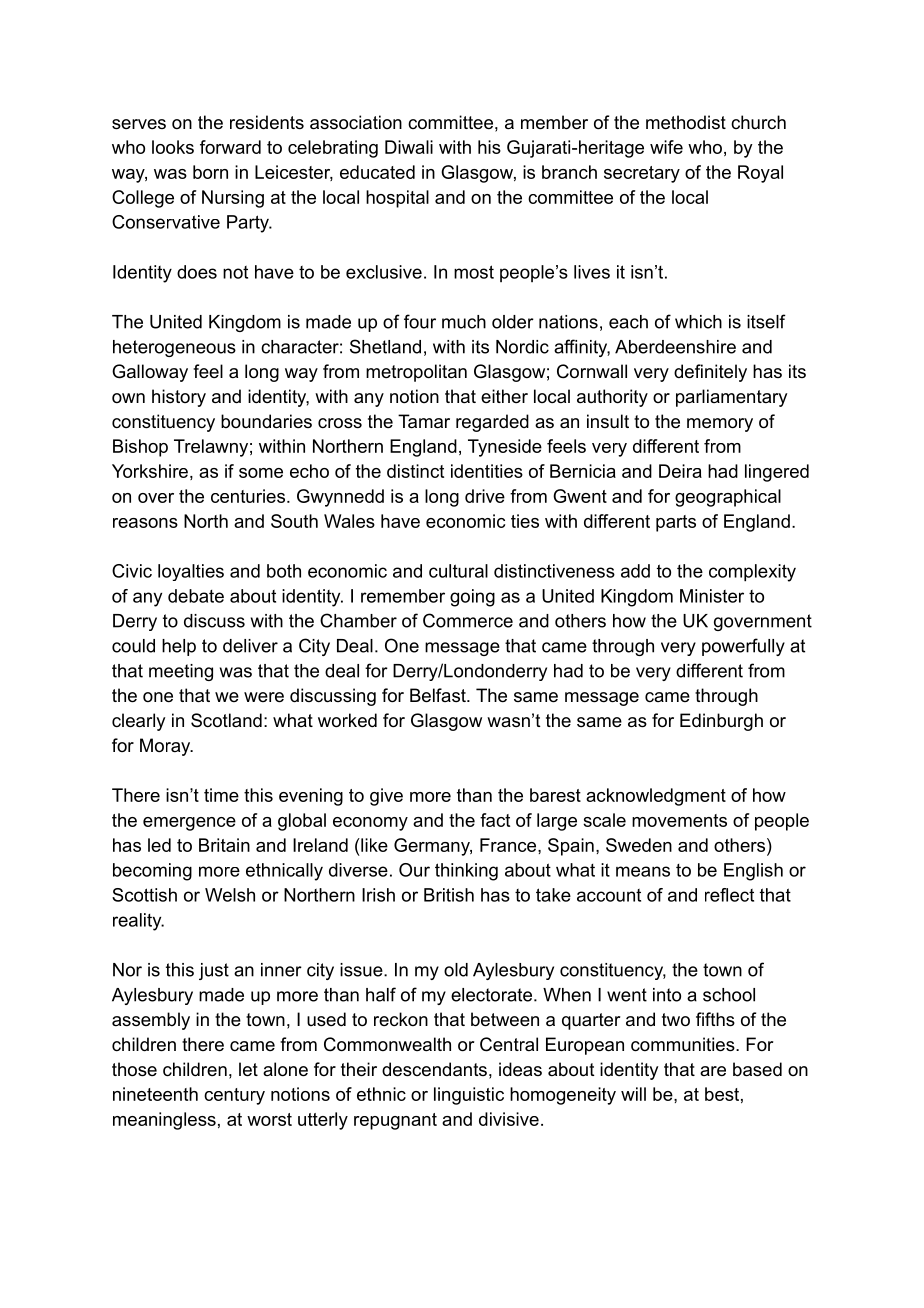  I want to click on Britain, so click(224, 845).
